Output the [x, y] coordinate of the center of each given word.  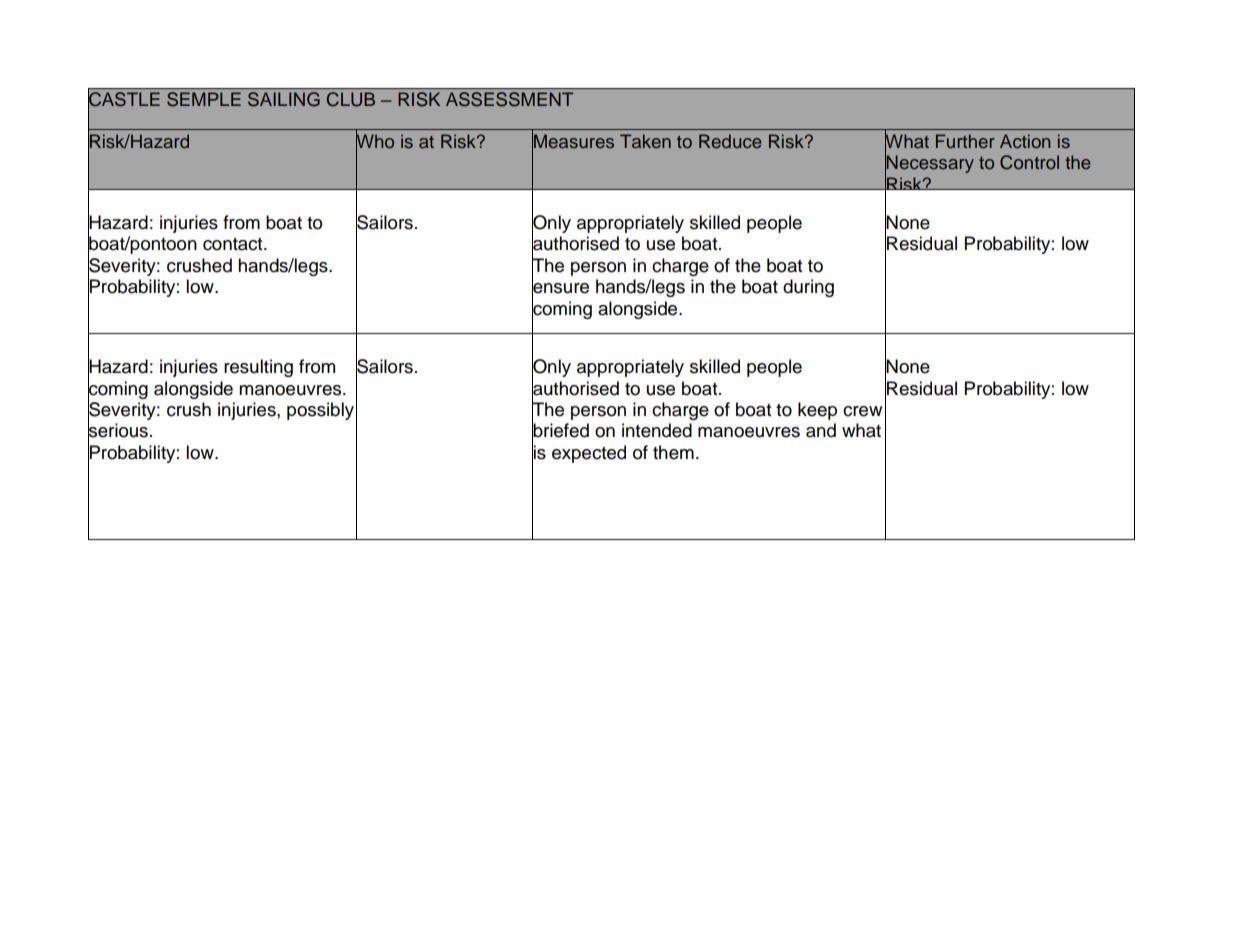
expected [589, 454]
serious [118, 431]
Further [965, 141]
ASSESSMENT [509, 99]
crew [862, 411]
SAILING [284, 99]
